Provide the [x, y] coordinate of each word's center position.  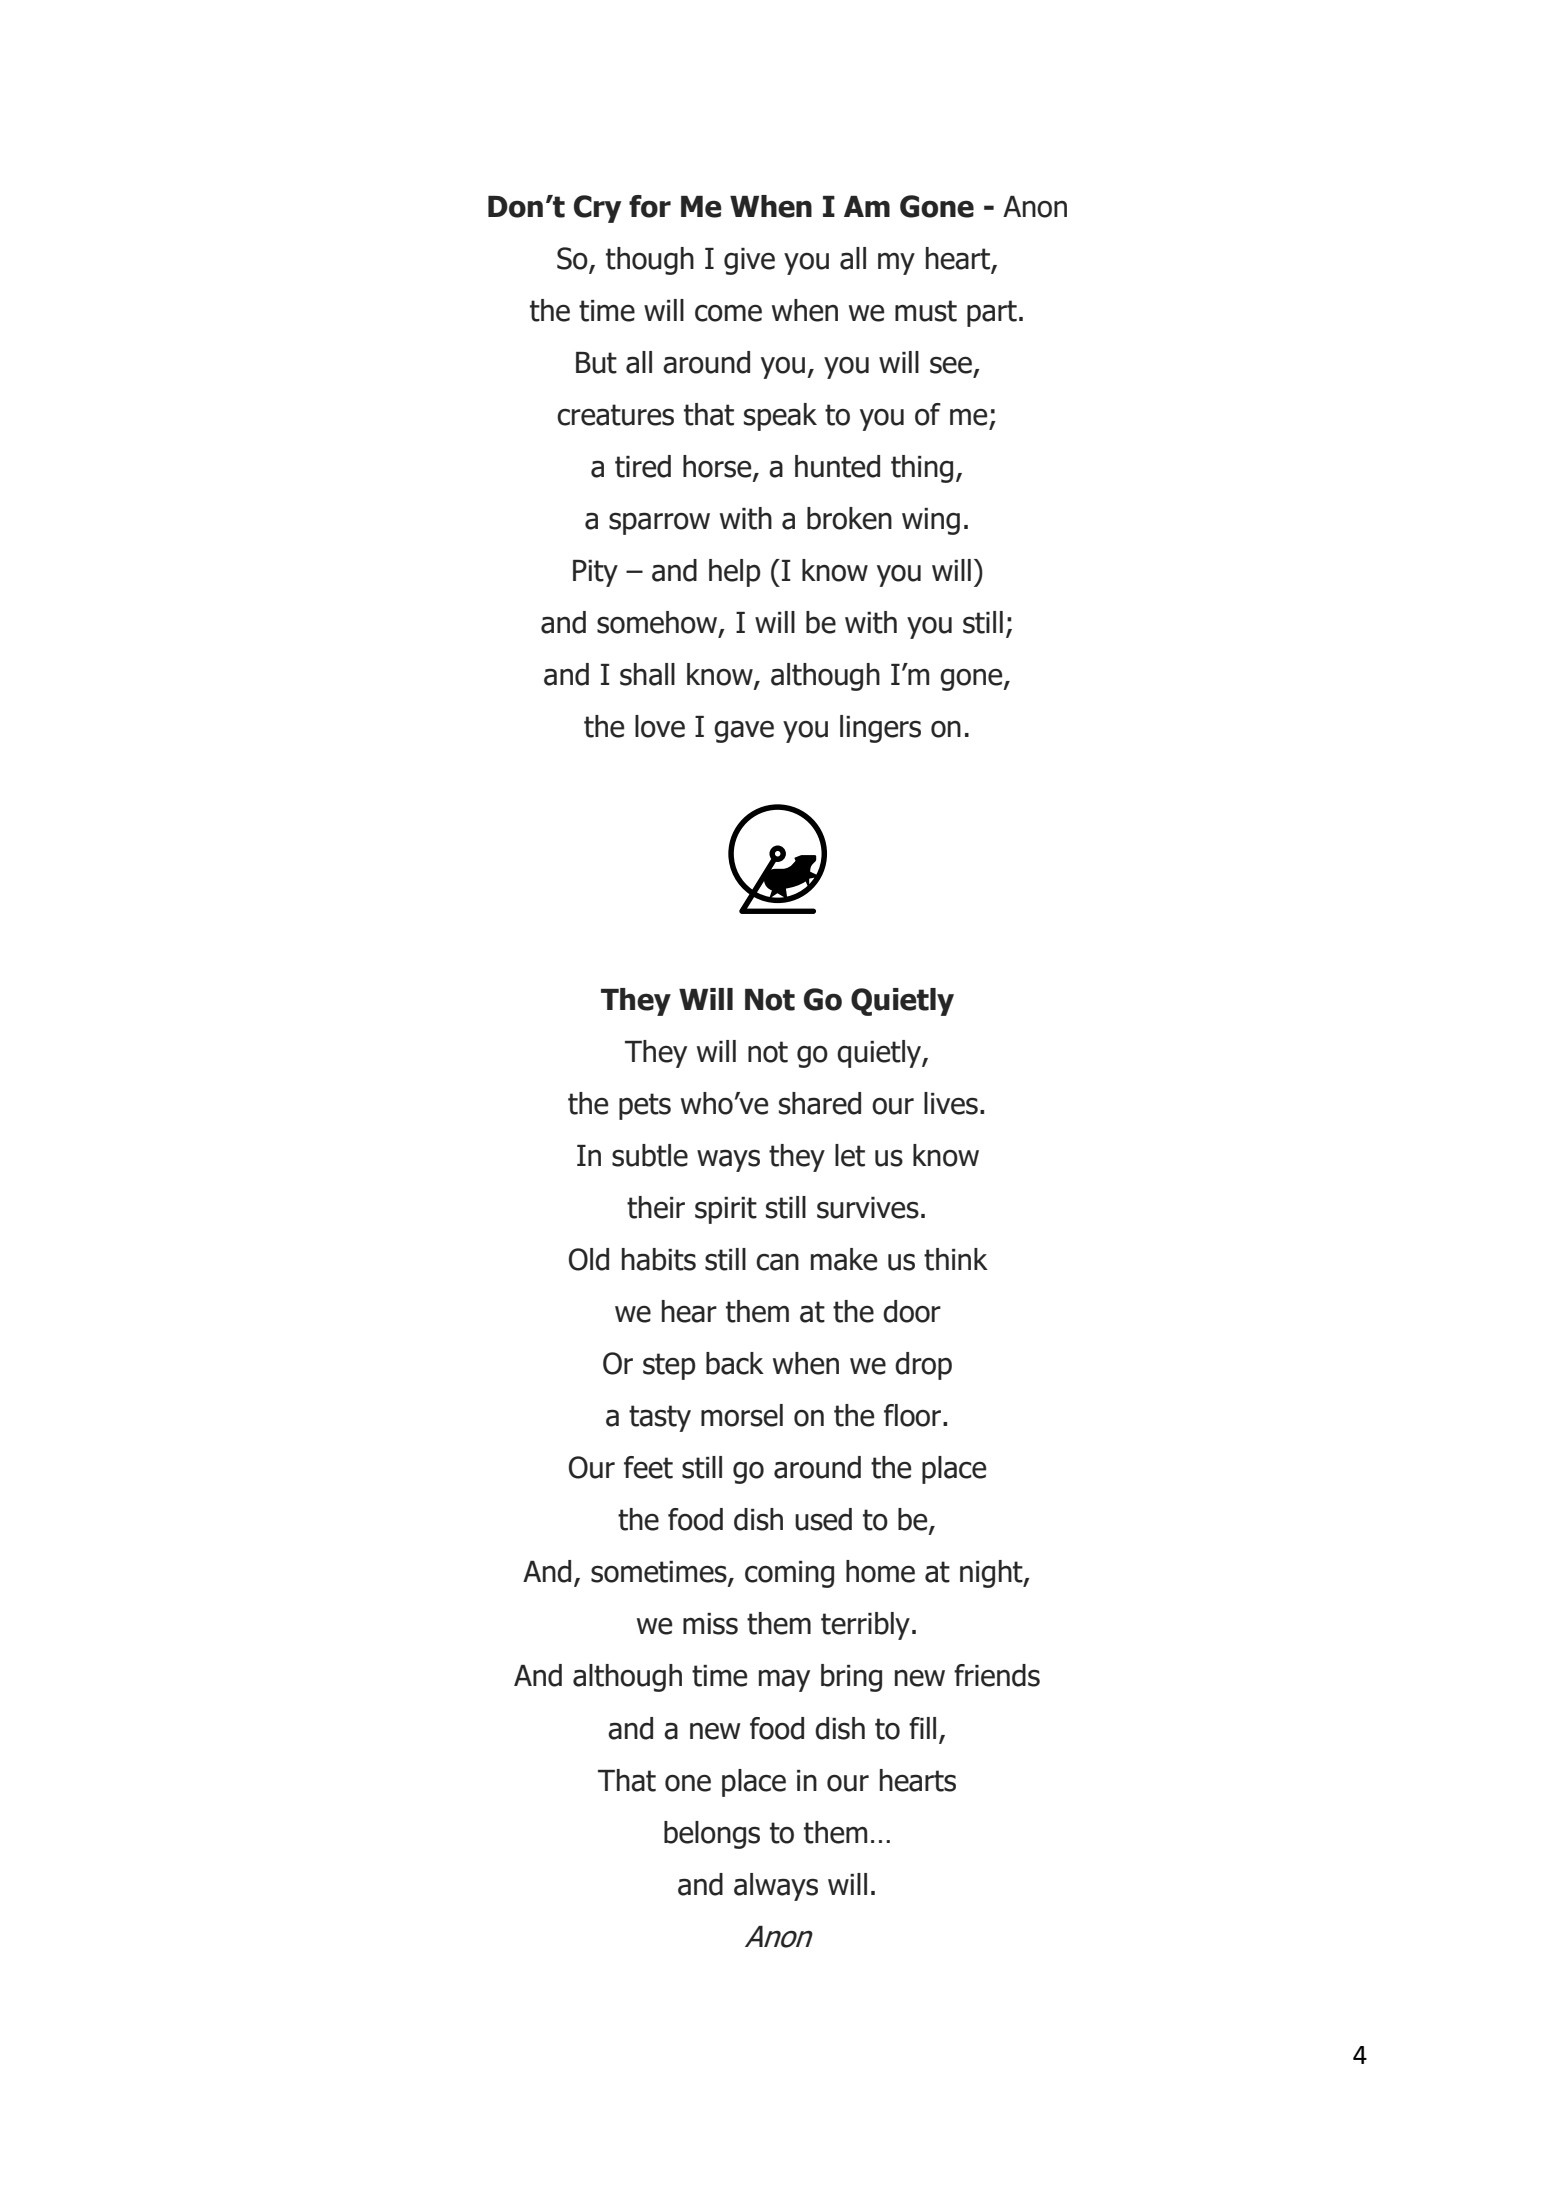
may [784, 1680]
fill [922, 1728]
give [749, 261]
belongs [712, 1835]
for [650, 206]
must [926, 311]
